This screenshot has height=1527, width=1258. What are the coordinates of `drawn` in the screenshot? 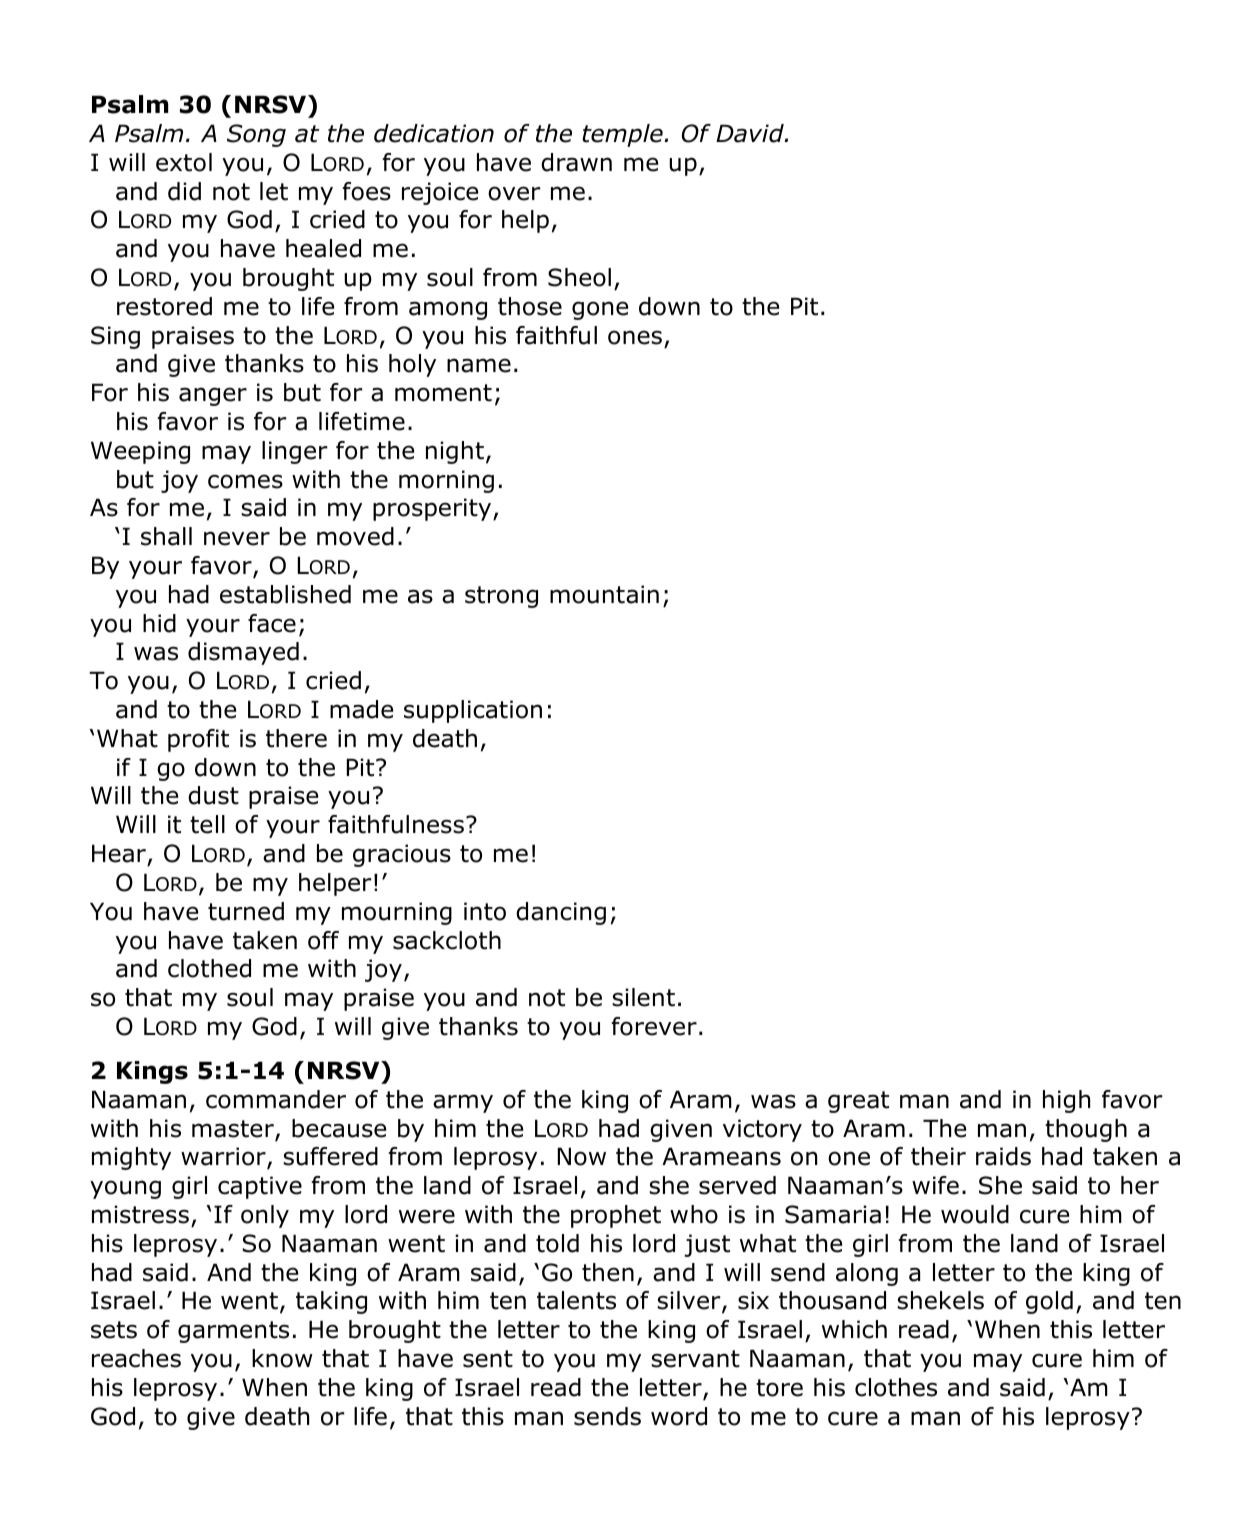 It's located at (576, 162).
